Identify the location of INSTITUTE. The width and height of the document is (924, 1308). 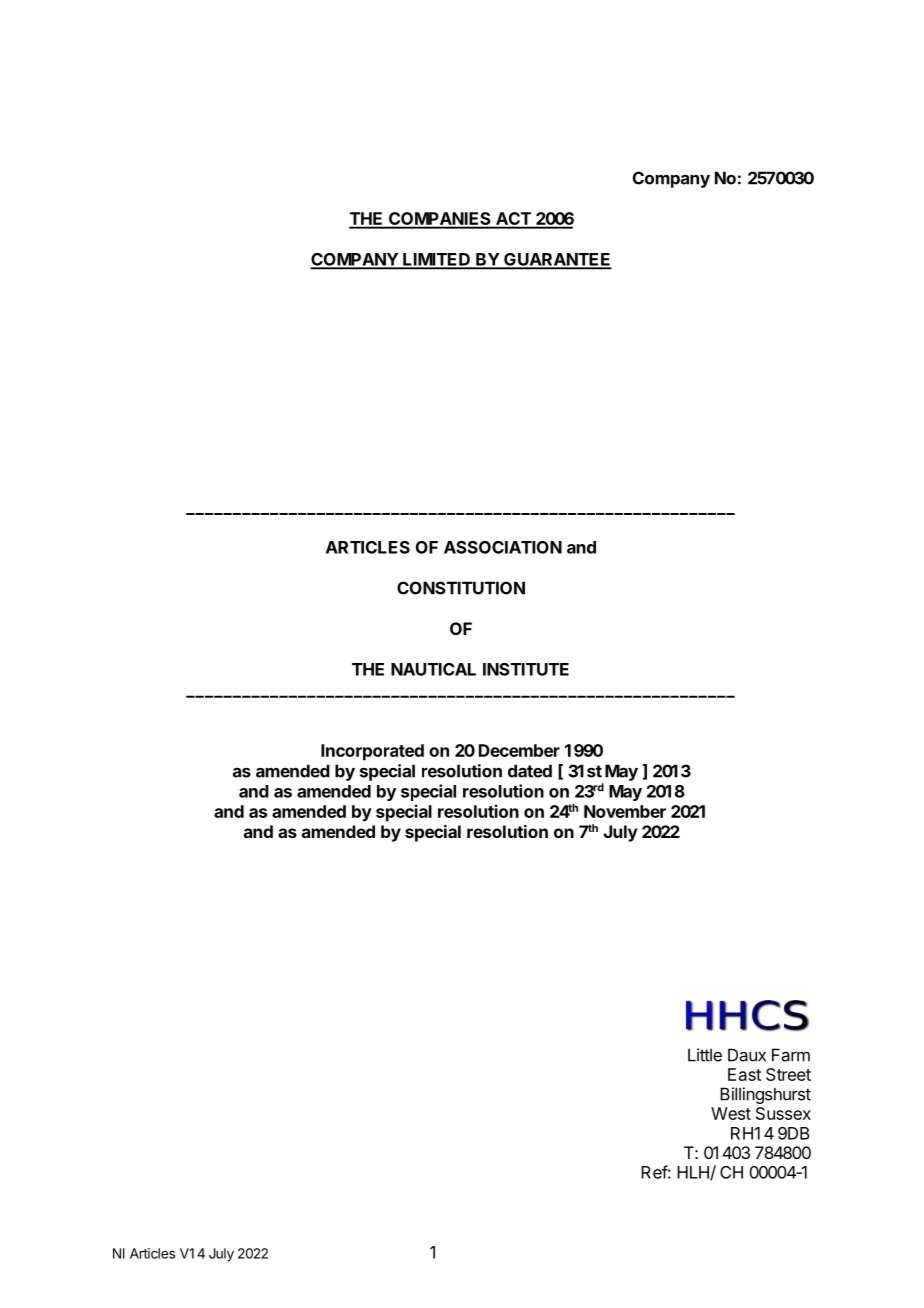
(526, 669).
